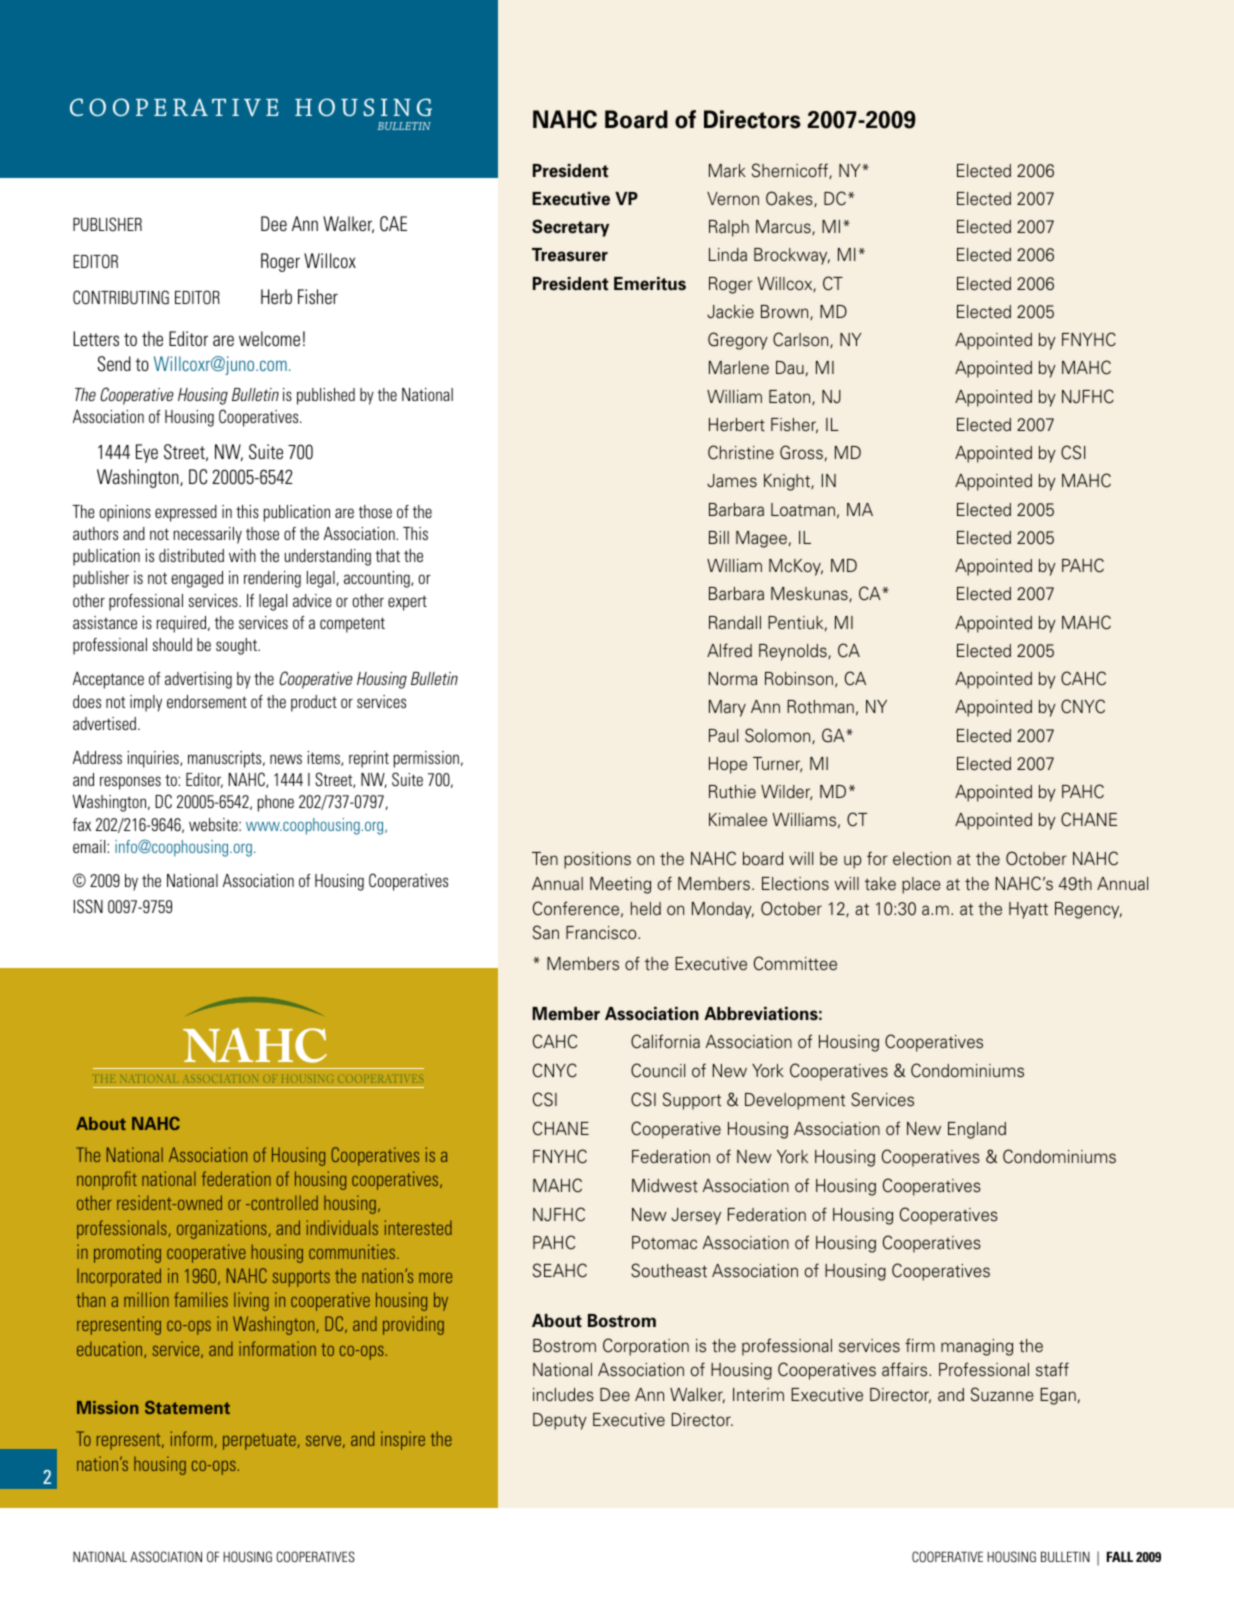 The width and height of the screenshot is (1234, 1598). Describe the element at coordinates (207, 535) in the screenshot. I see `necessarily` at that location.
